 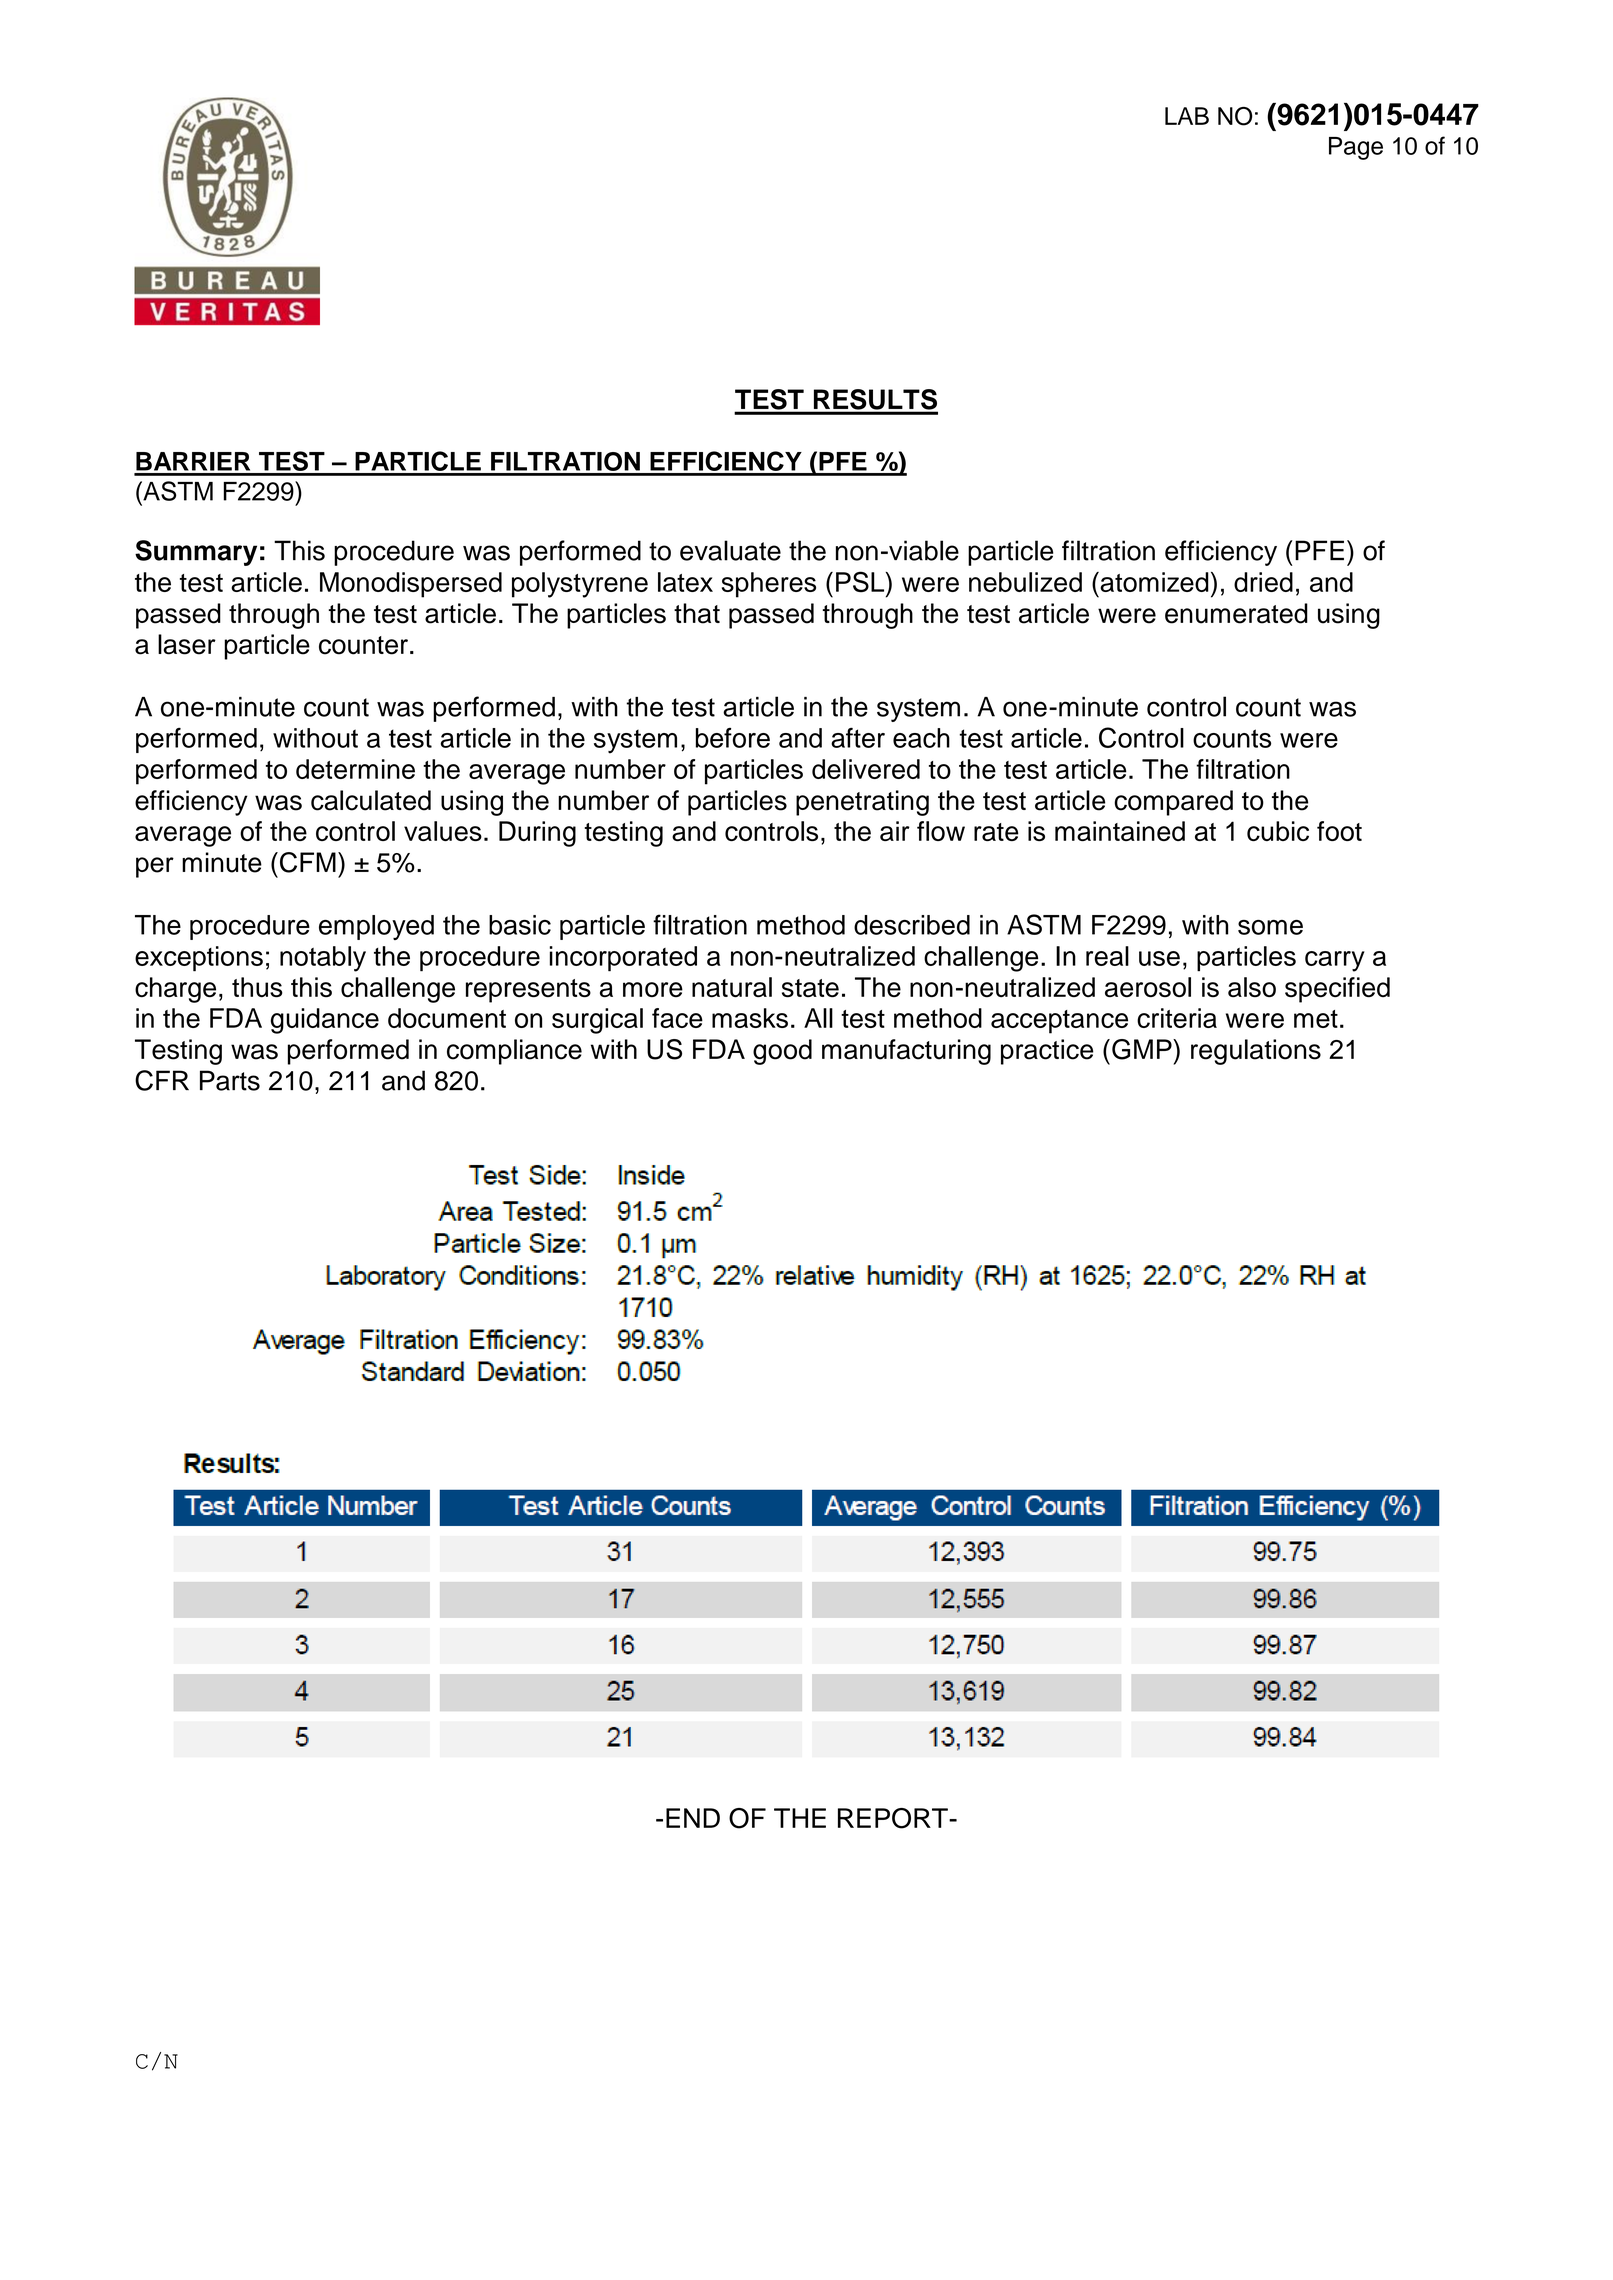 What do you see at coordinates (1263, 582) in the image?
I see `dried` at bounding box center [1263, 582].
